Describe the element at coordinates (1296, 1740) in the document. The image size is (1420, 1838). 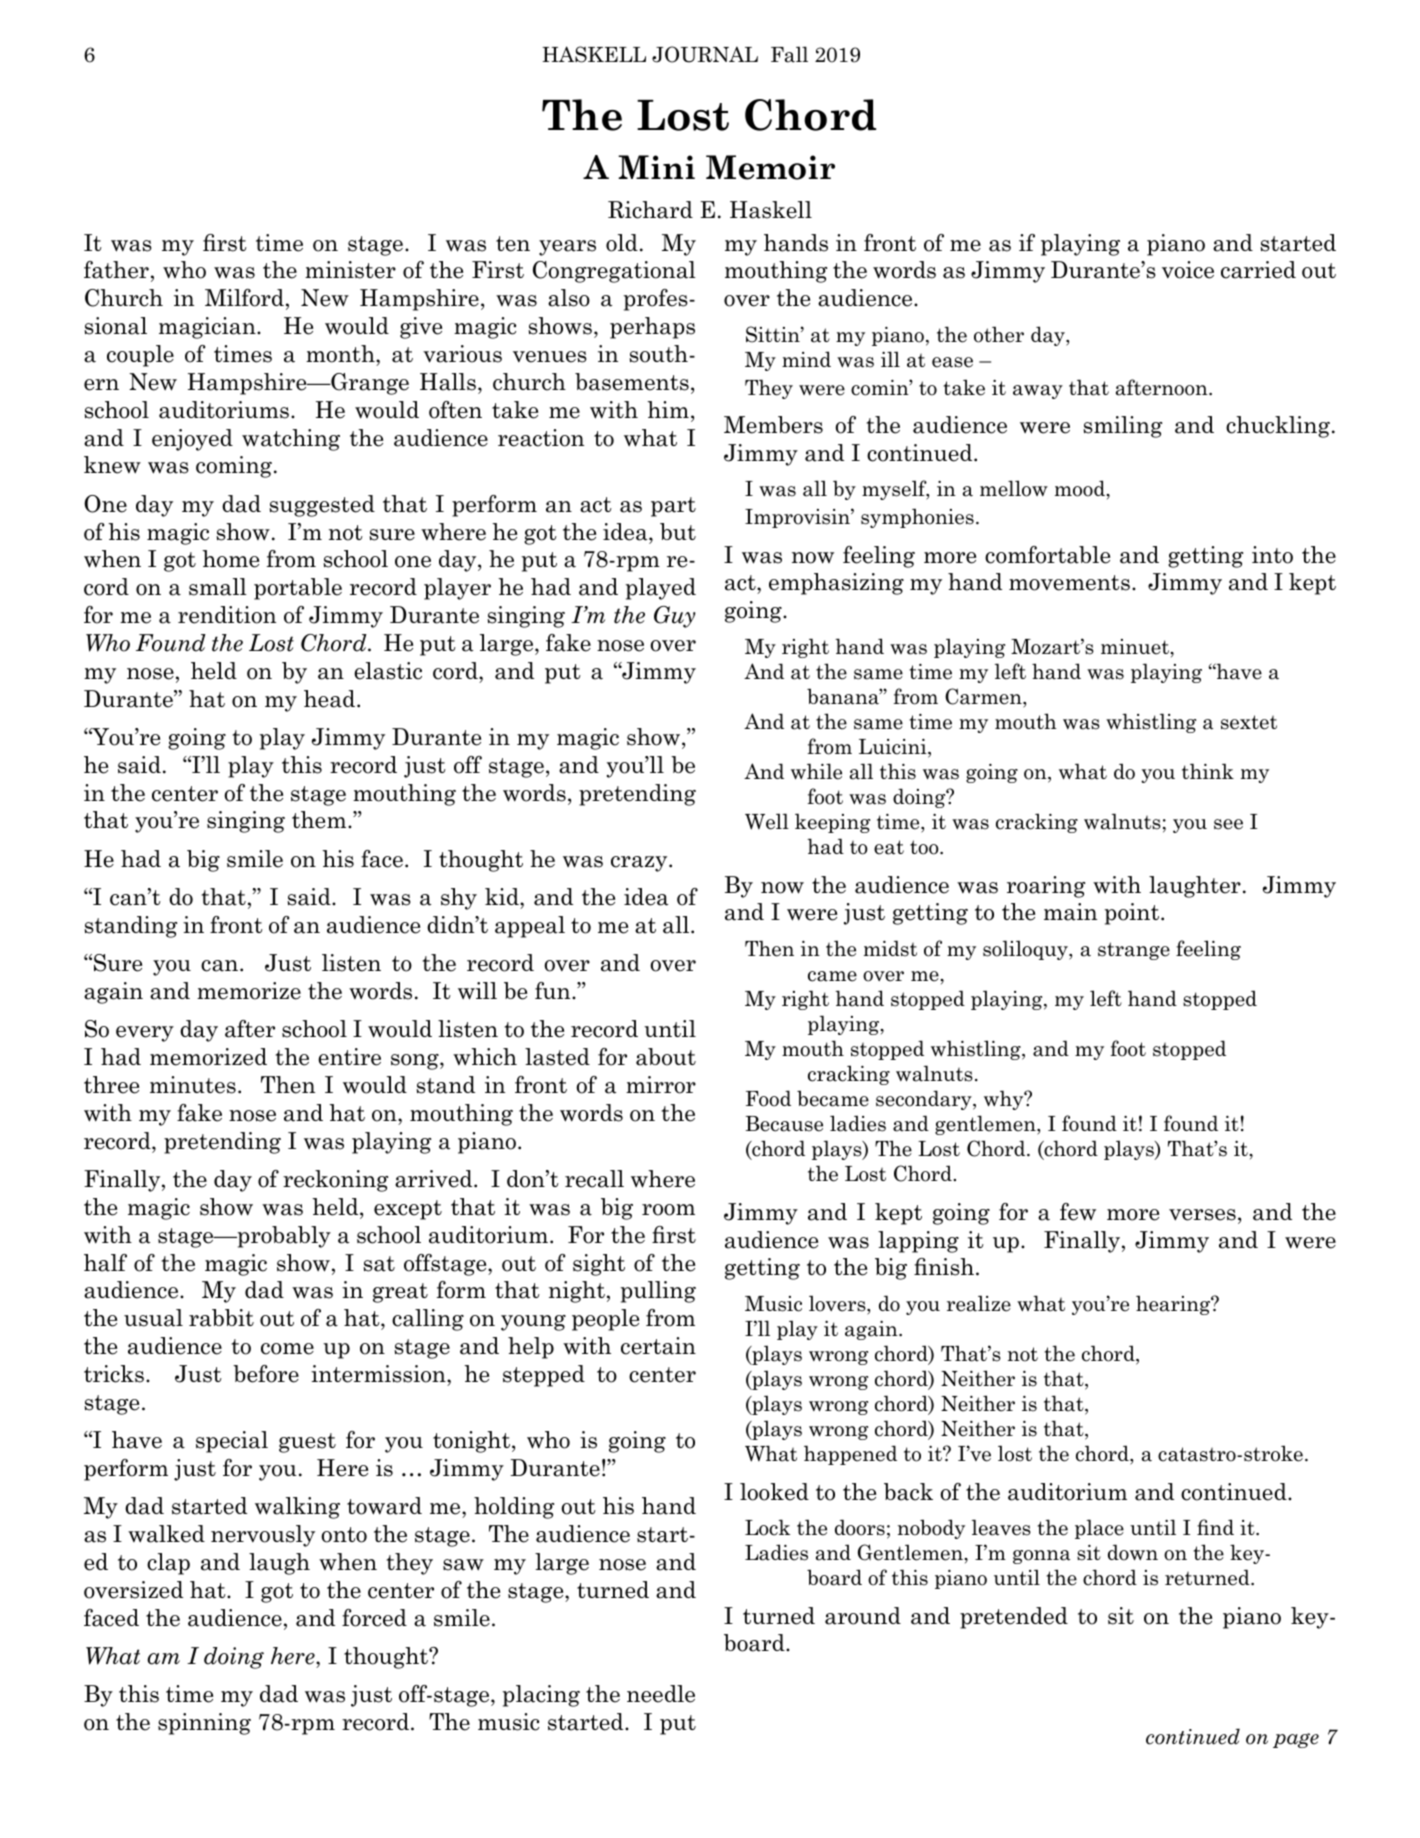
I see `page` at that location.
